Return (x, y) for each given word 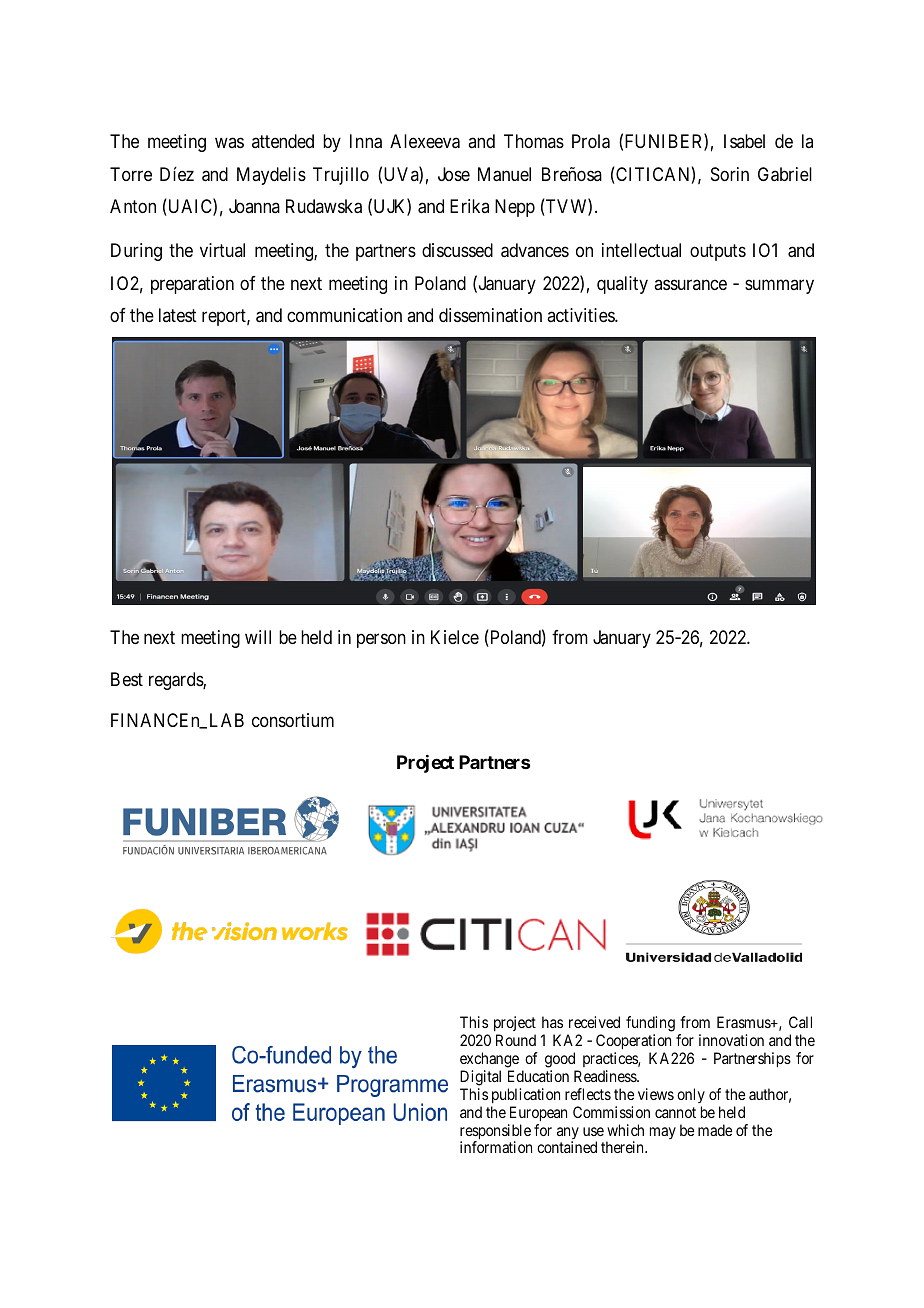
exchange (489, 1060)
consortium (293, 720)
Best (127, 679)
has (552, 1022)
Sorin (730, 174)
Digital (480, 1078)
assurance (690, 284)
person (381, 641)
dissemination (490, 315)
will (258, 637)
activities (581, 315)
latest (178, 315)
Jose (454, 174)
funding (650, 1025)
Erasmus (744, 1022)
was (229, 143)
